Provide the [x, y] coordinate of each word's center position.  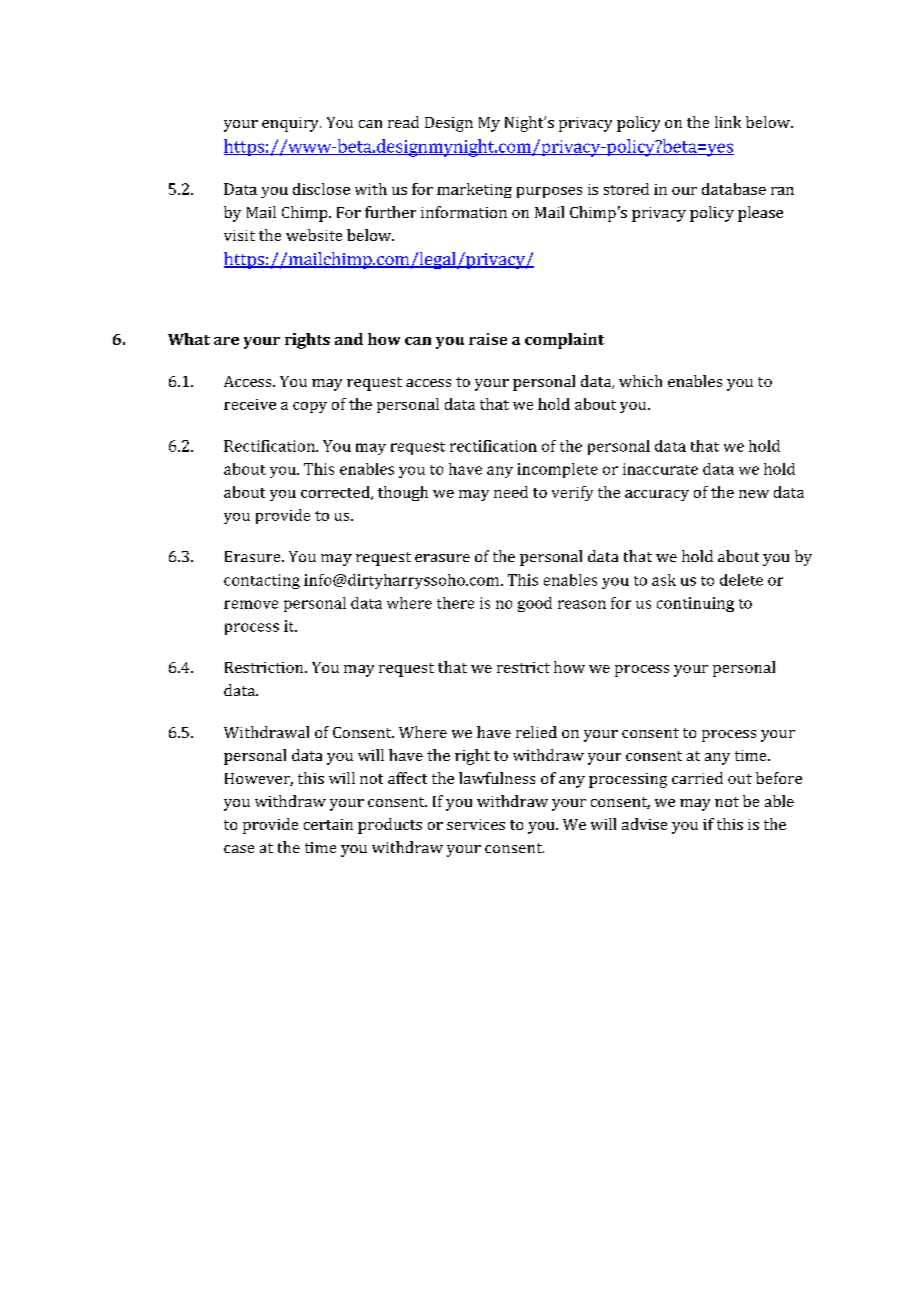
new [754, 494]
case [239, 849]
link [728, 122]
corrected [336, 493]
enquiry [291, 124]
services [476, 824]
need [511, 492]
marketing [474, 190]
